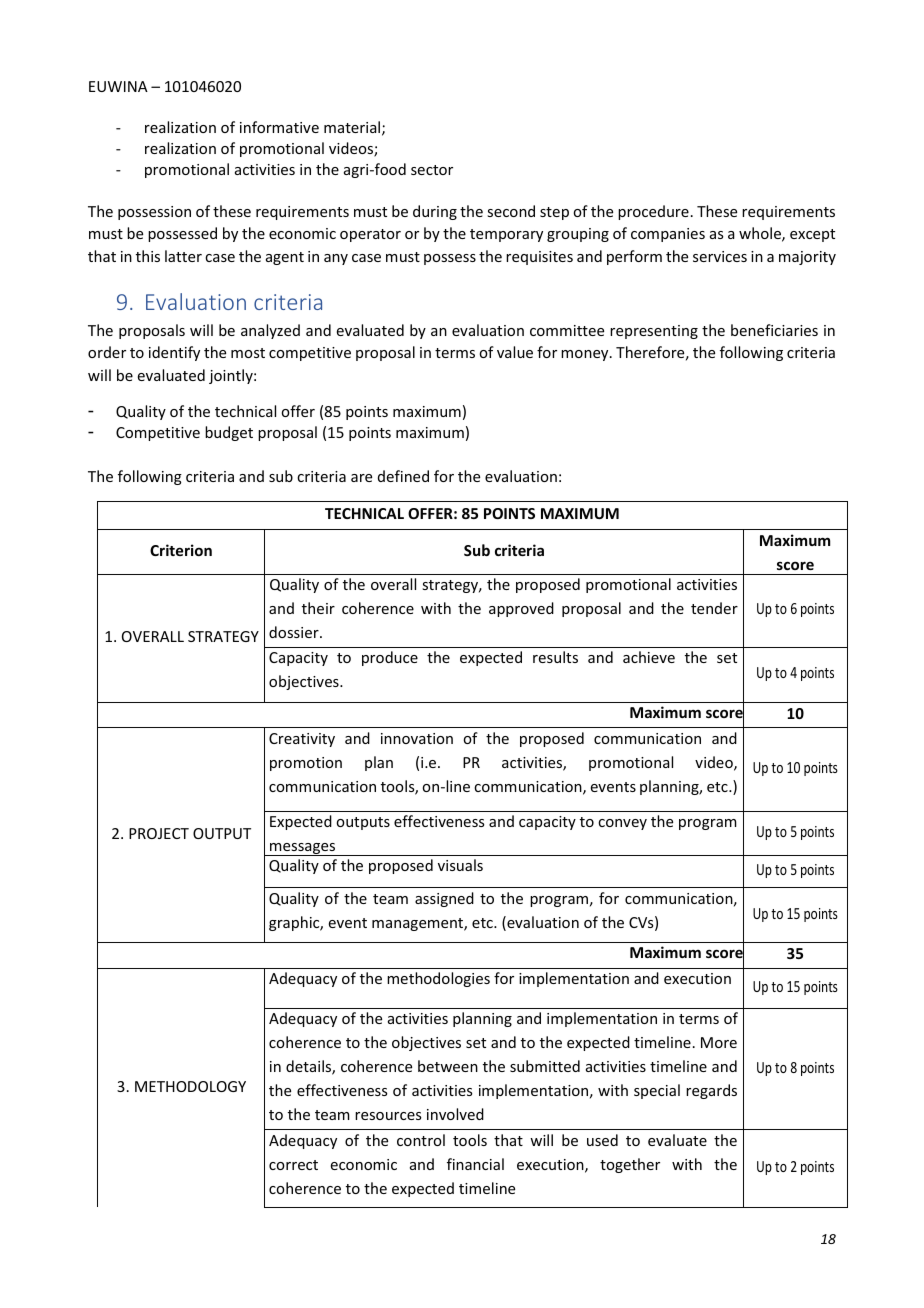 The height and width of the document is (1308, 924). Describe the element at coordinates (653, 212) in the document. I see `procedure` at that location.
